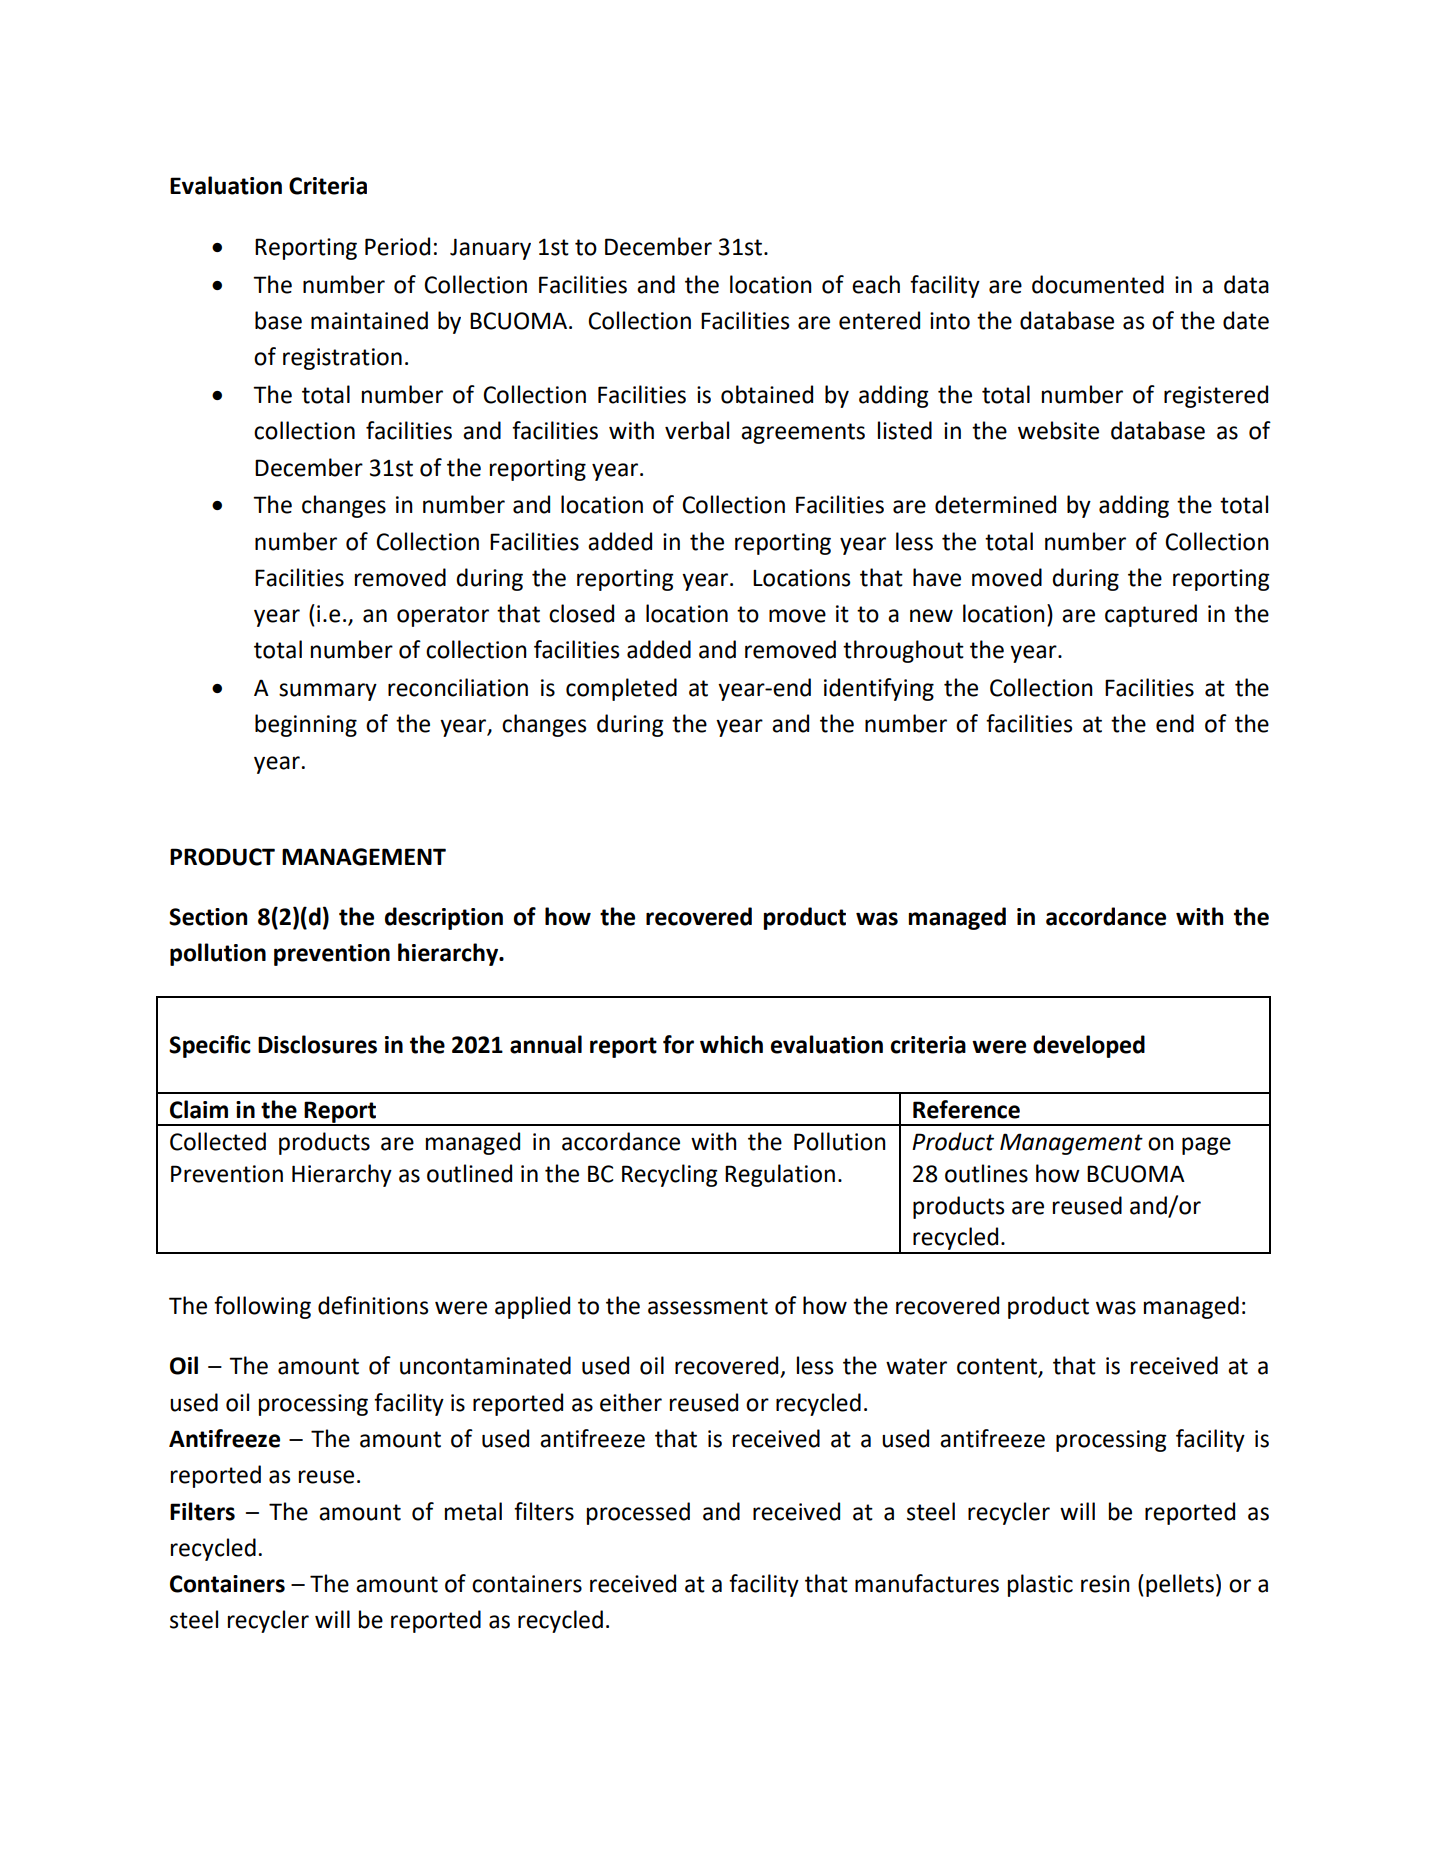  I want to click on page, so click(1206, 1146).
